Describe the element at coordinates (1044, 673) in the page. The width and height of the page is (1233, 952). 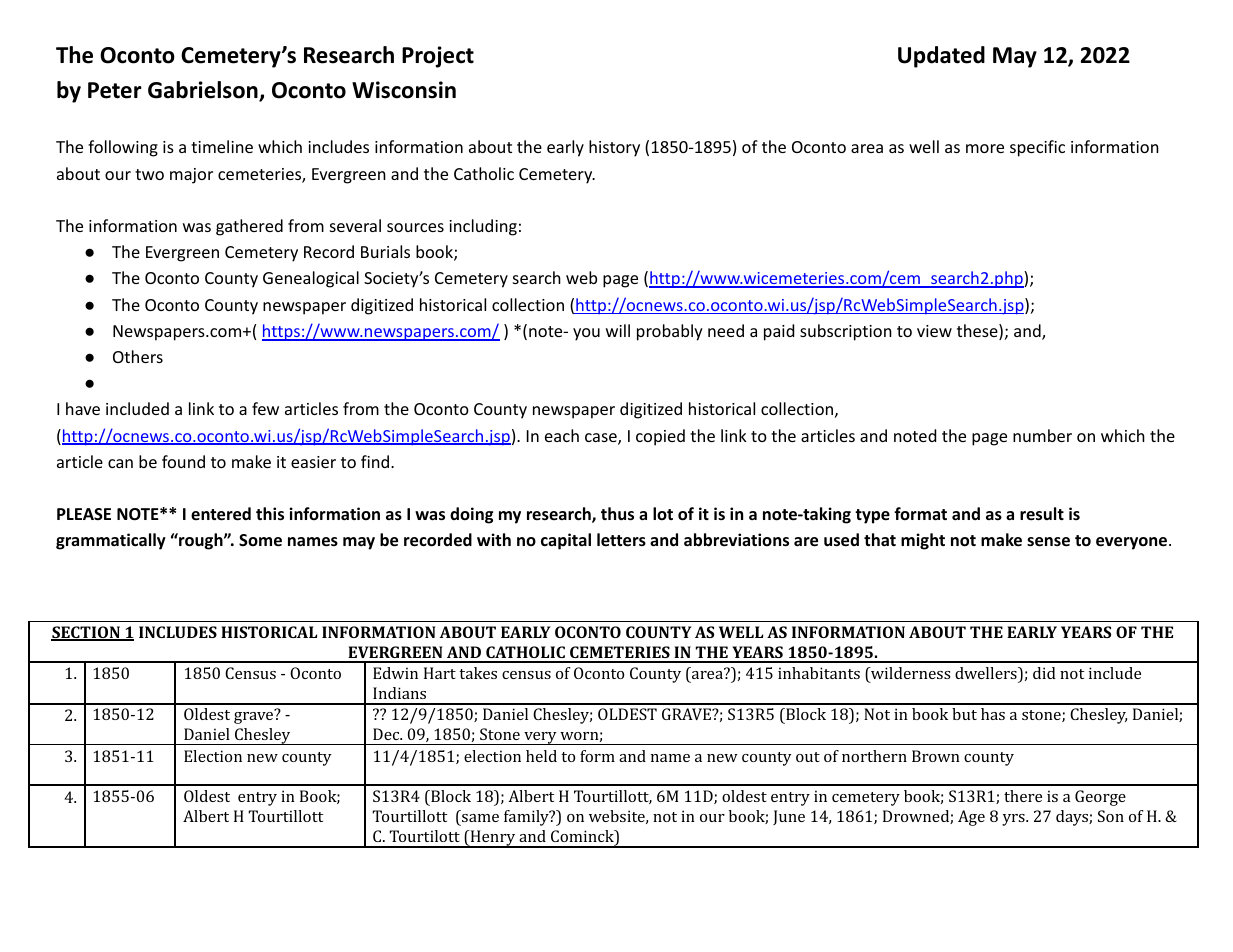
I see `did` at that location.
